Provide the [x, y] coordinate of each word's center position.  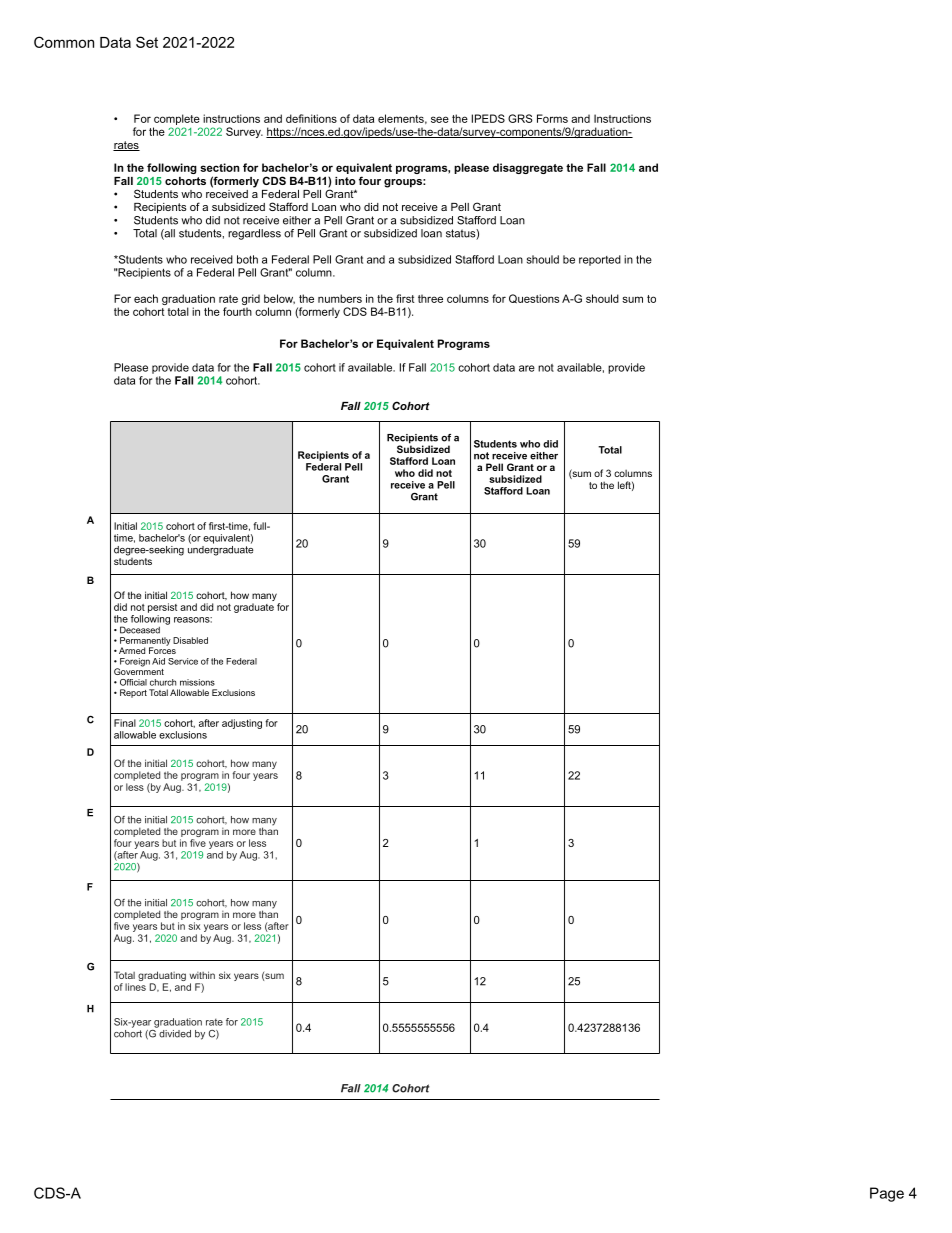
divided [174, 1032]
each [146, 298]
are [527, 368]
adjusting [242, 724]
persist [162, 608]
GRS [520, 118]
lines [135, 987]
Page [887, 1194]
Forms [552, 118]
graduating [162, 977]
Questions [534, 298]
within [202, 975]
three [430, 298]
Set [147, 42]
